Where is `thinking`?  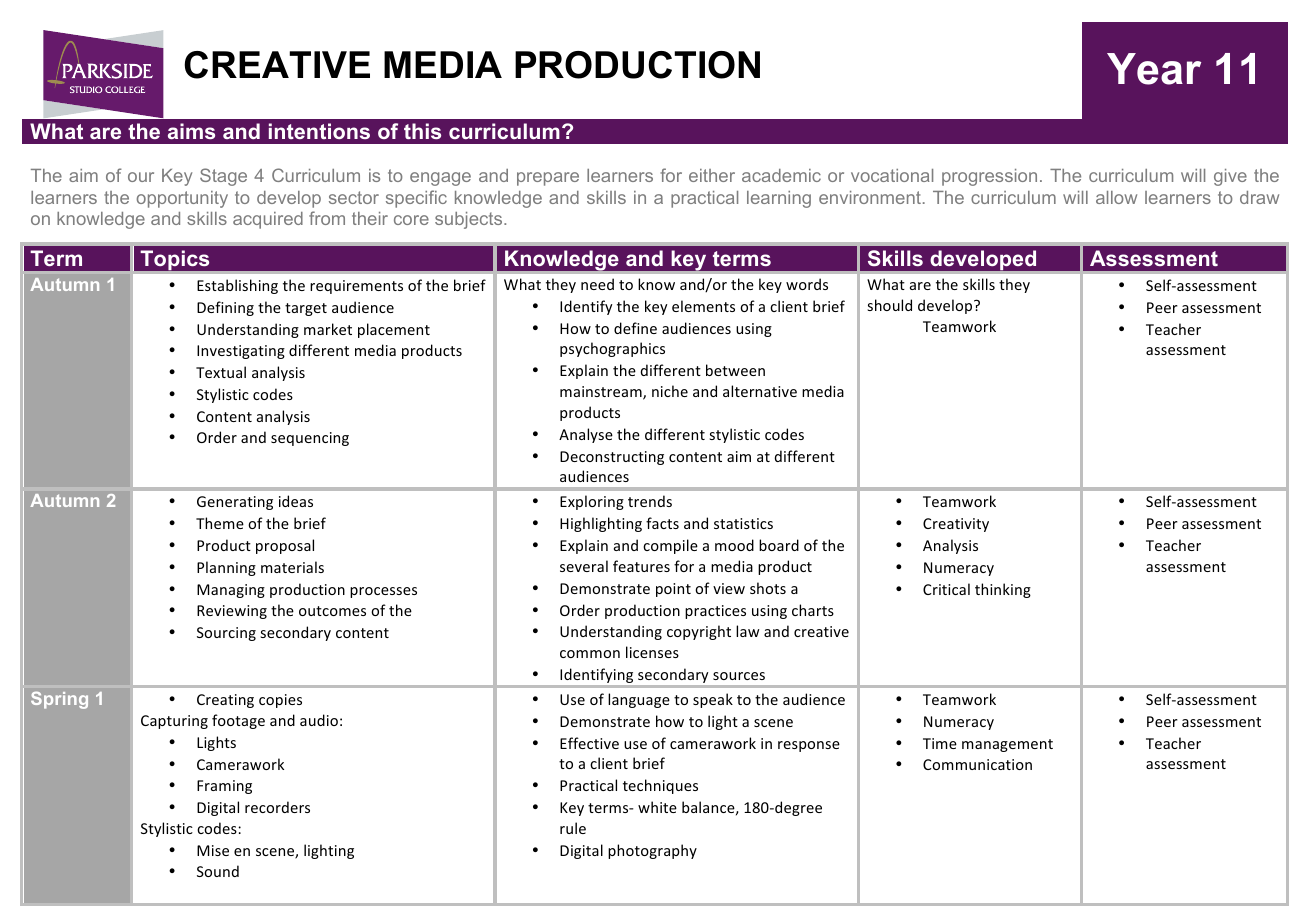 thinking is located at coordinates (1003, 590).
